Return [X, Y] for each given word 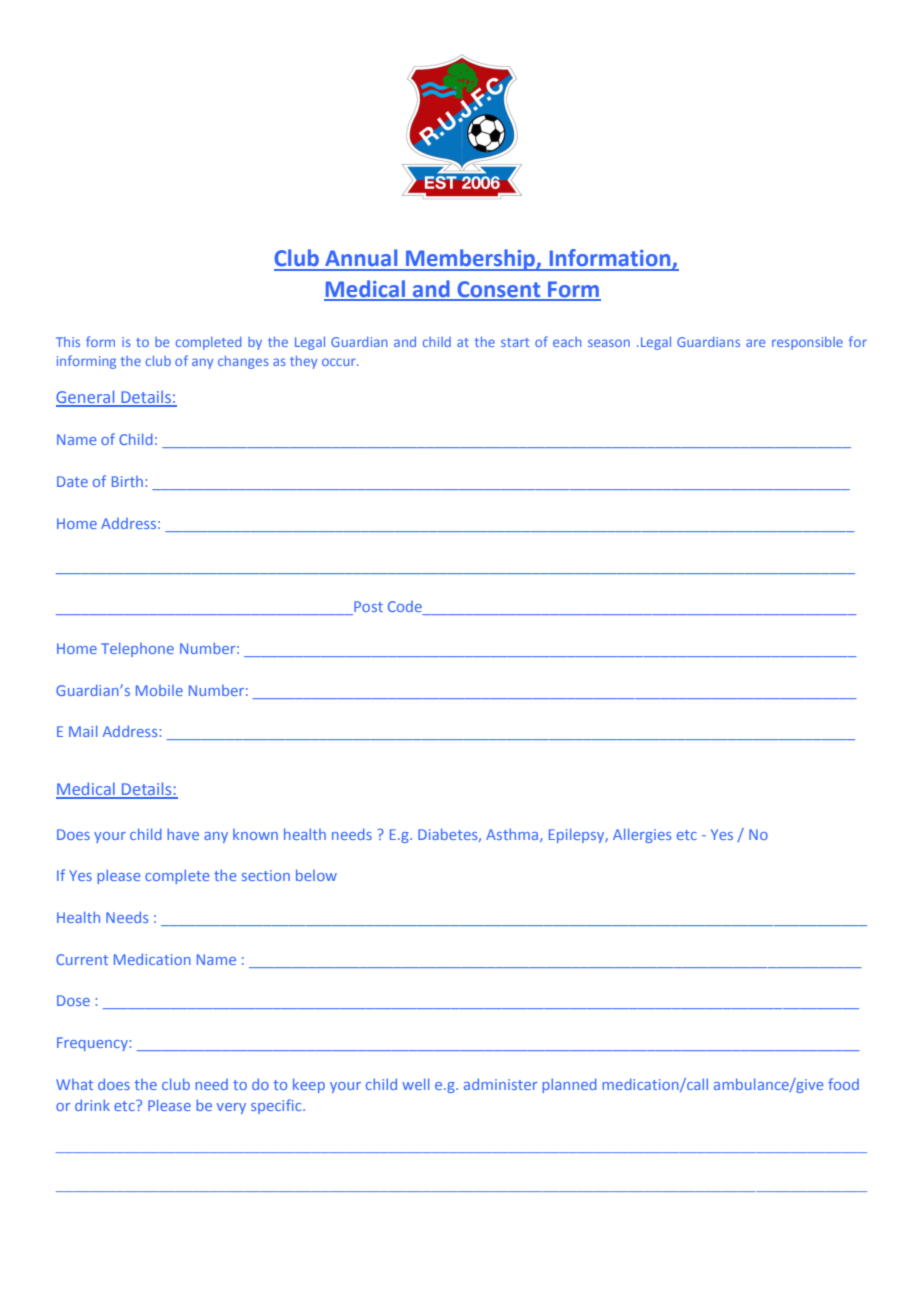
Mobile [159, 690]
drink [92, 1105]
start [515, 342]
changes [243, 362]
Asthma [513, 835]
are [755, 343]
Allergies [642, 835]
